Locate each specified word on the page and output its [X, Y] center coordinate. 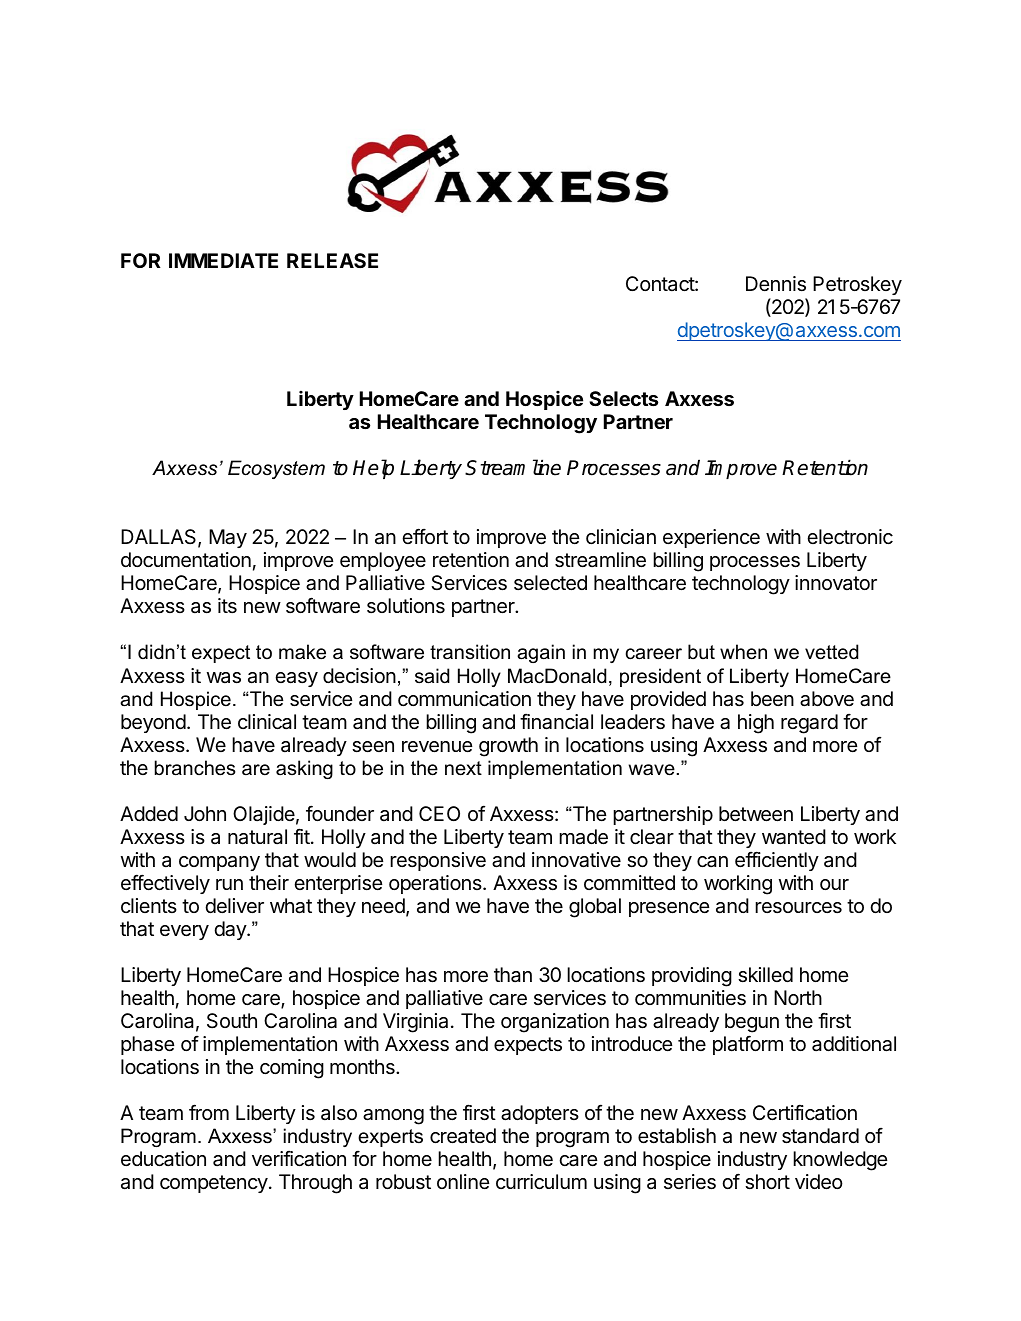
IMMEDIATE [223, 260]
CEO [439, 813]
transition [470, 652]
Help [373, 469]
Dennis [776, 284]
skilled [765, 975]
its [227, 606]
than [513, 975]
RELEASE [332, 260]
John [205, 813]
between [756, 814]
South [232, 1021]
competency [214, 1184]
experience [711, 538]
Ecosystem [276, 469]
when [743, 652]
